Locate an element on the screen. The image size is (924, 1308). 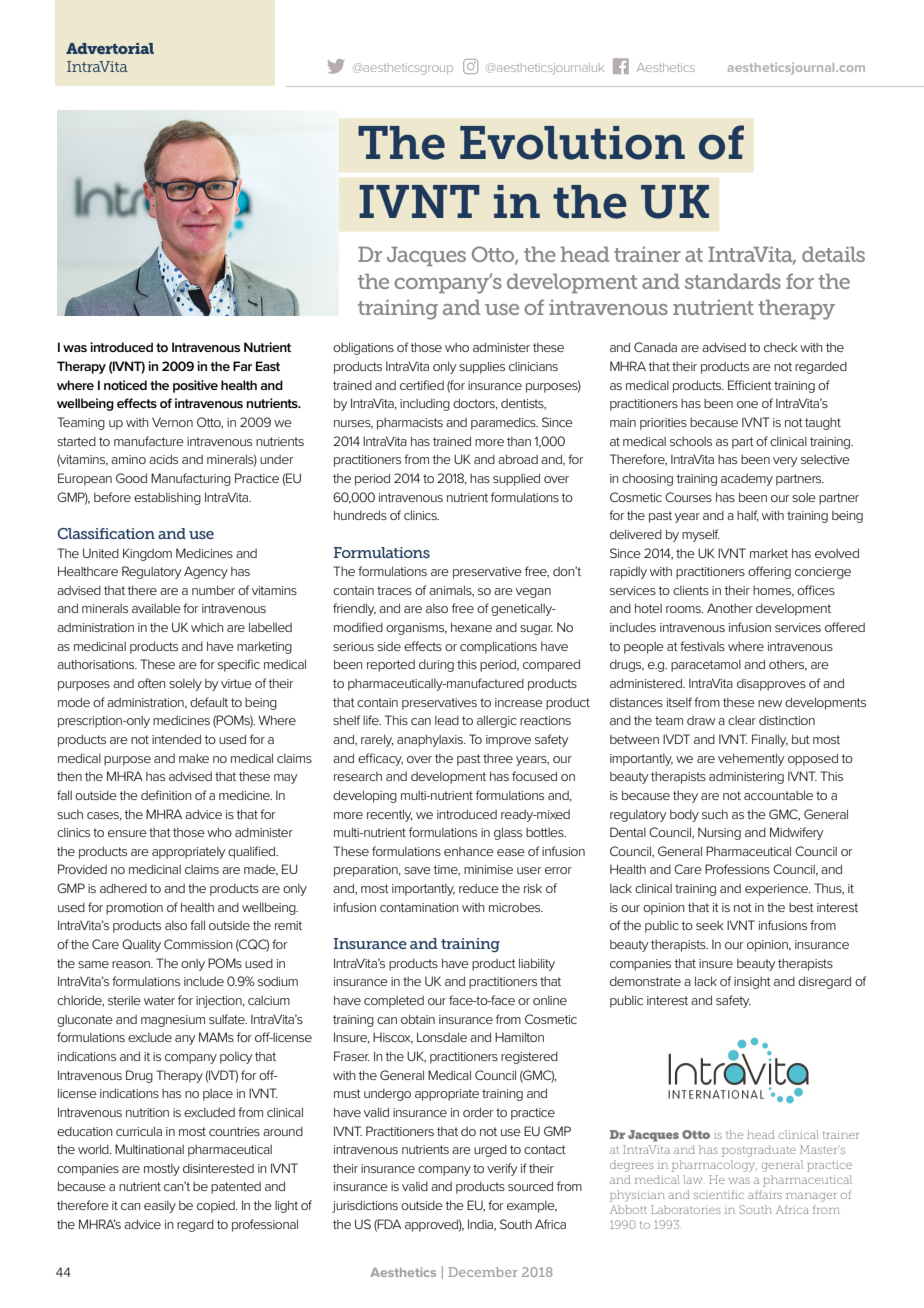
new is located at coordinates (770, 703).
